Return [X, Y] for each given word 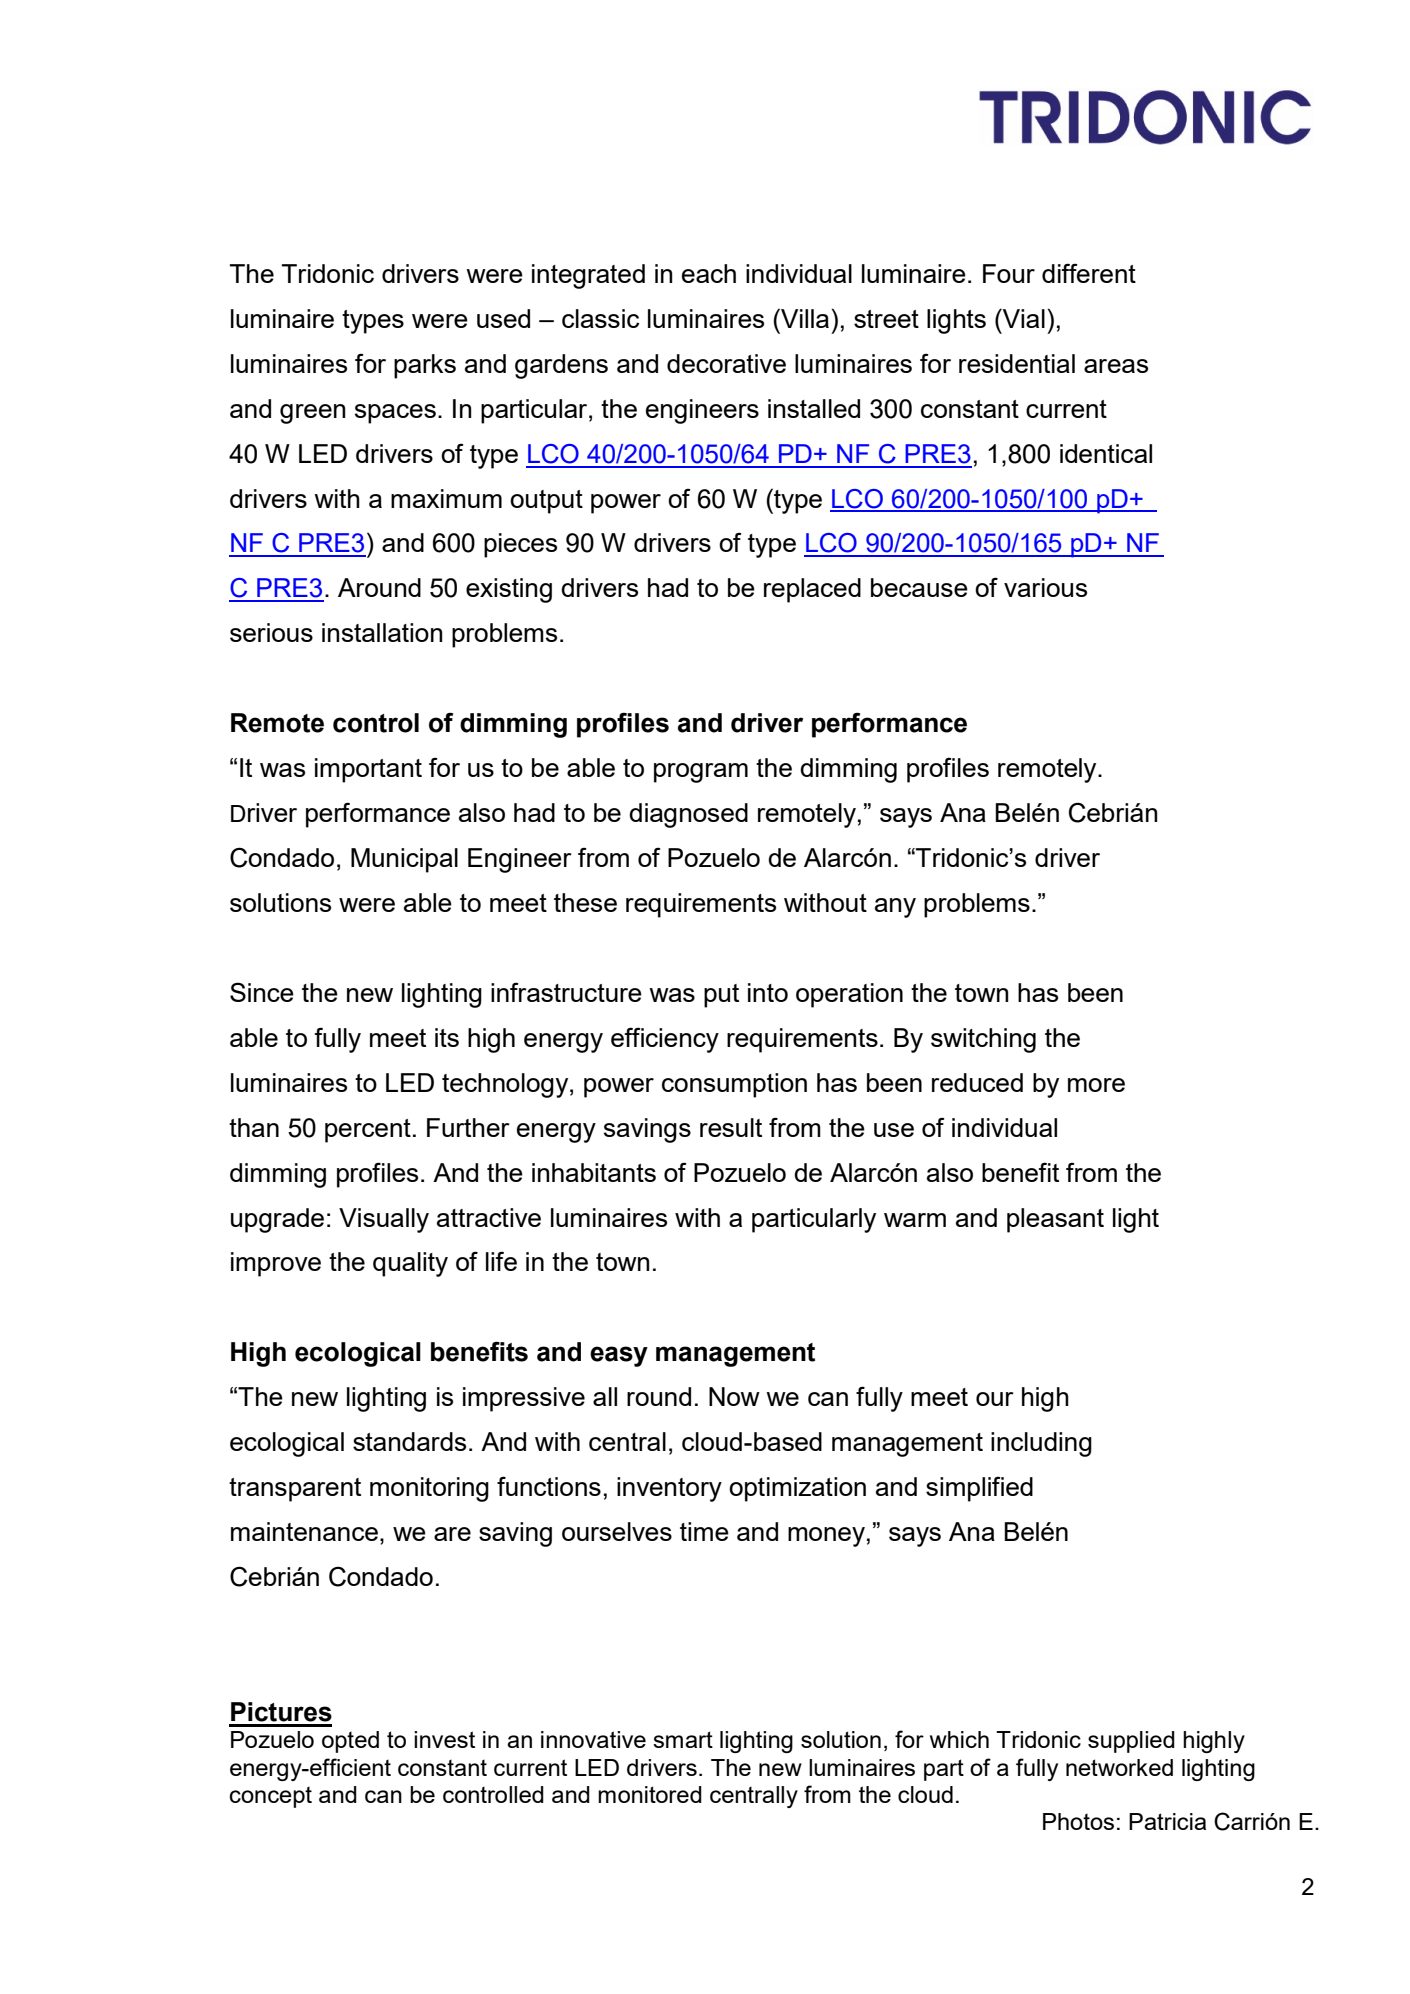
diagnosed [688, 815]
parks [425, 366]
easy [619, 1356]
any [895, 908]
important [368, 770]
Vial [1023, 318]
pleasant [1055, 1220]
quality [410, 1264]
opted [350, 1742]
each [709, 273]
